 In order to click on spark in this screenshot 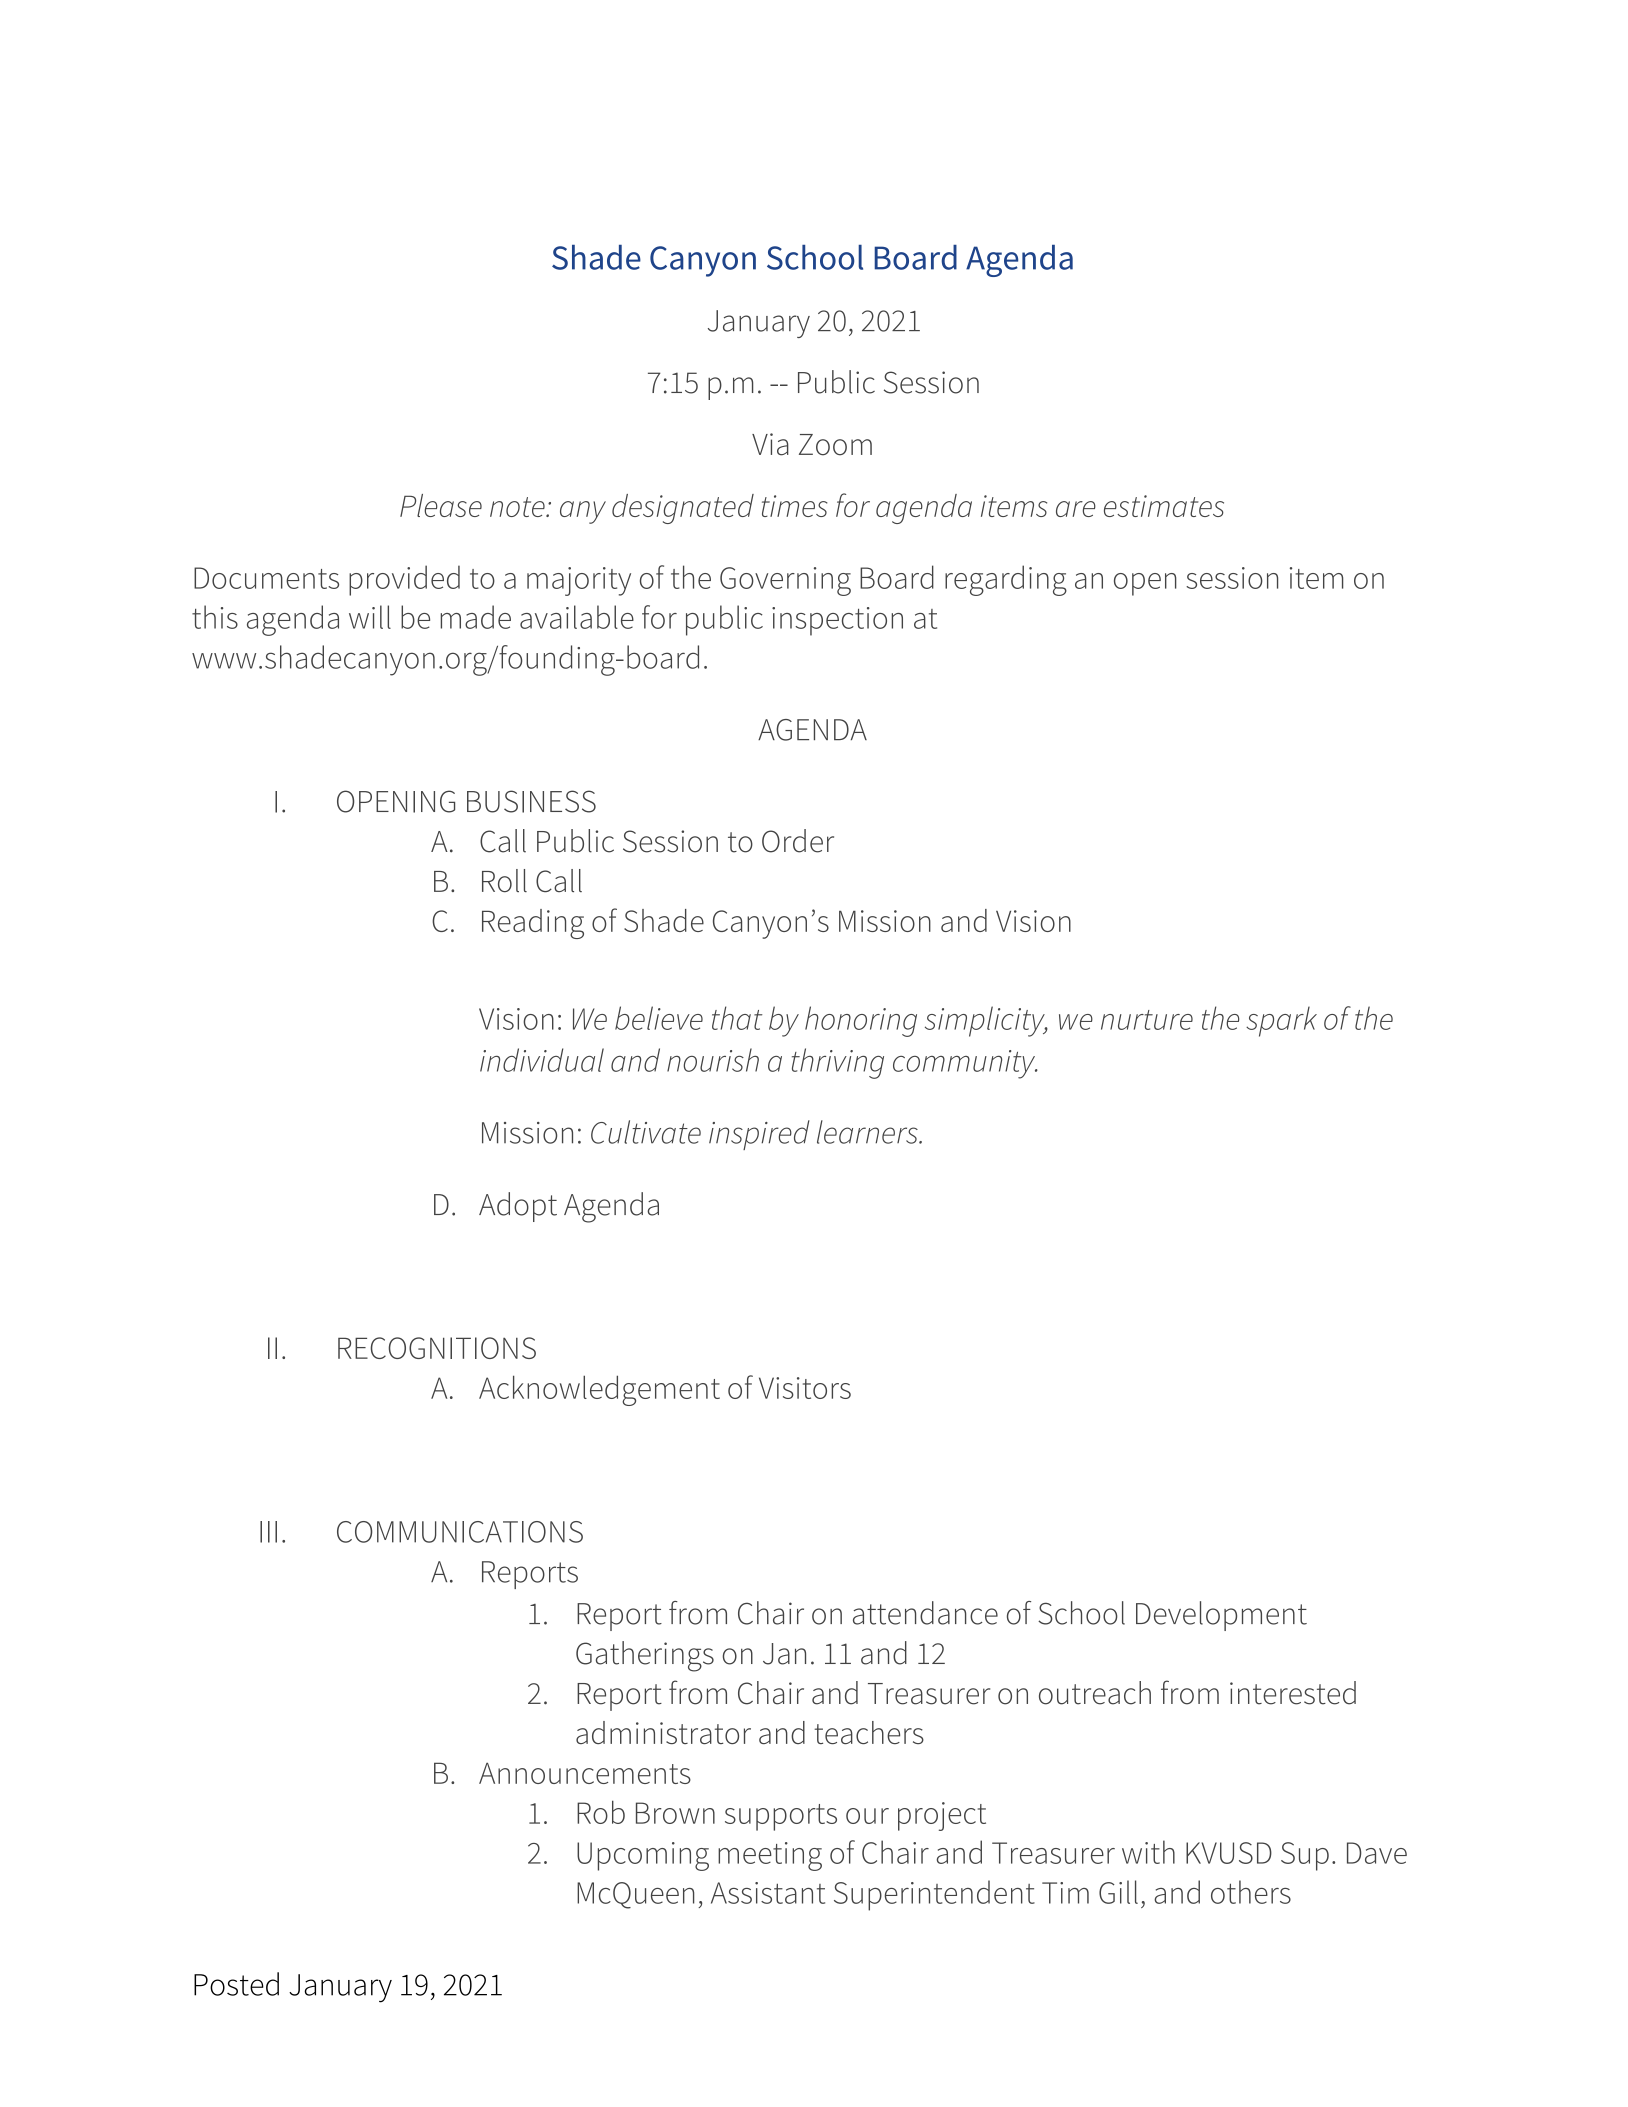, I will do `click(1281, 1021)`.
